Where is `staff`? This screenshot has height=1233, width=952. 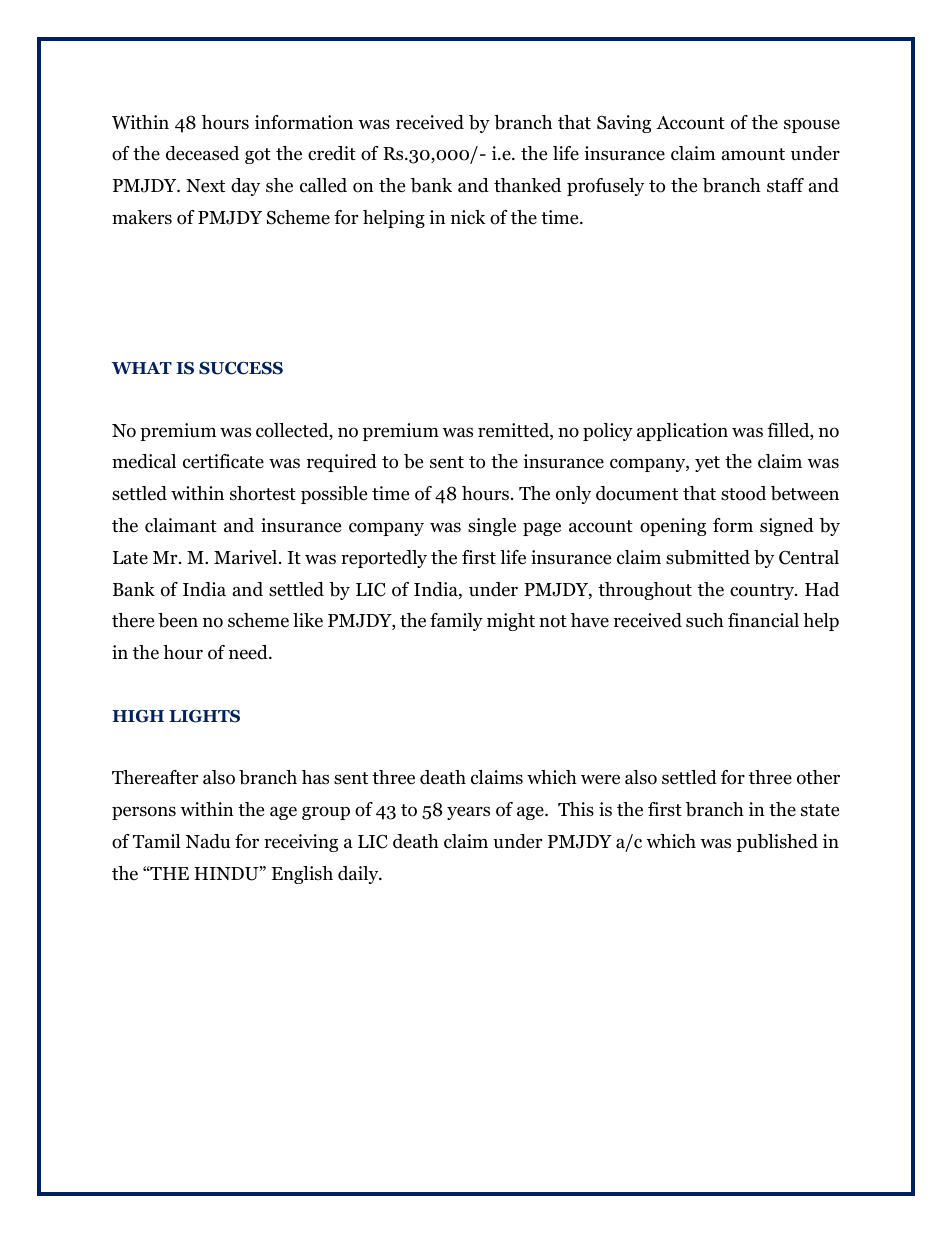
staff is located at coordinates (785, 185).
